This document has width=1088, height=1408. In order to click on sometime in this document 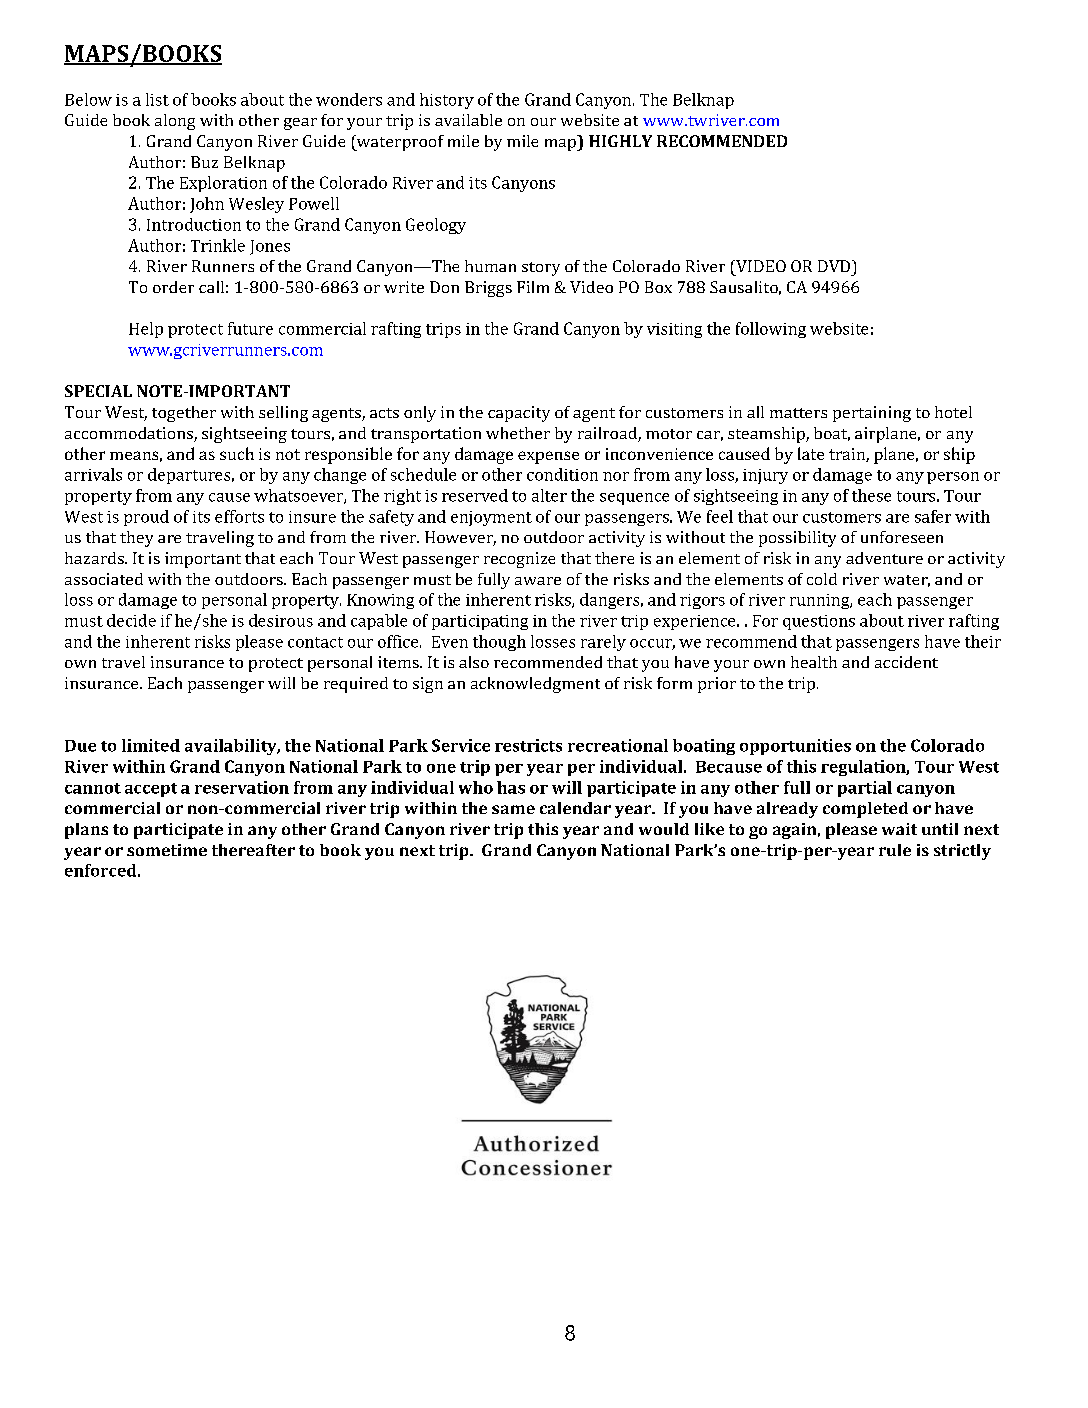, I will do `click(167, 850)`.
